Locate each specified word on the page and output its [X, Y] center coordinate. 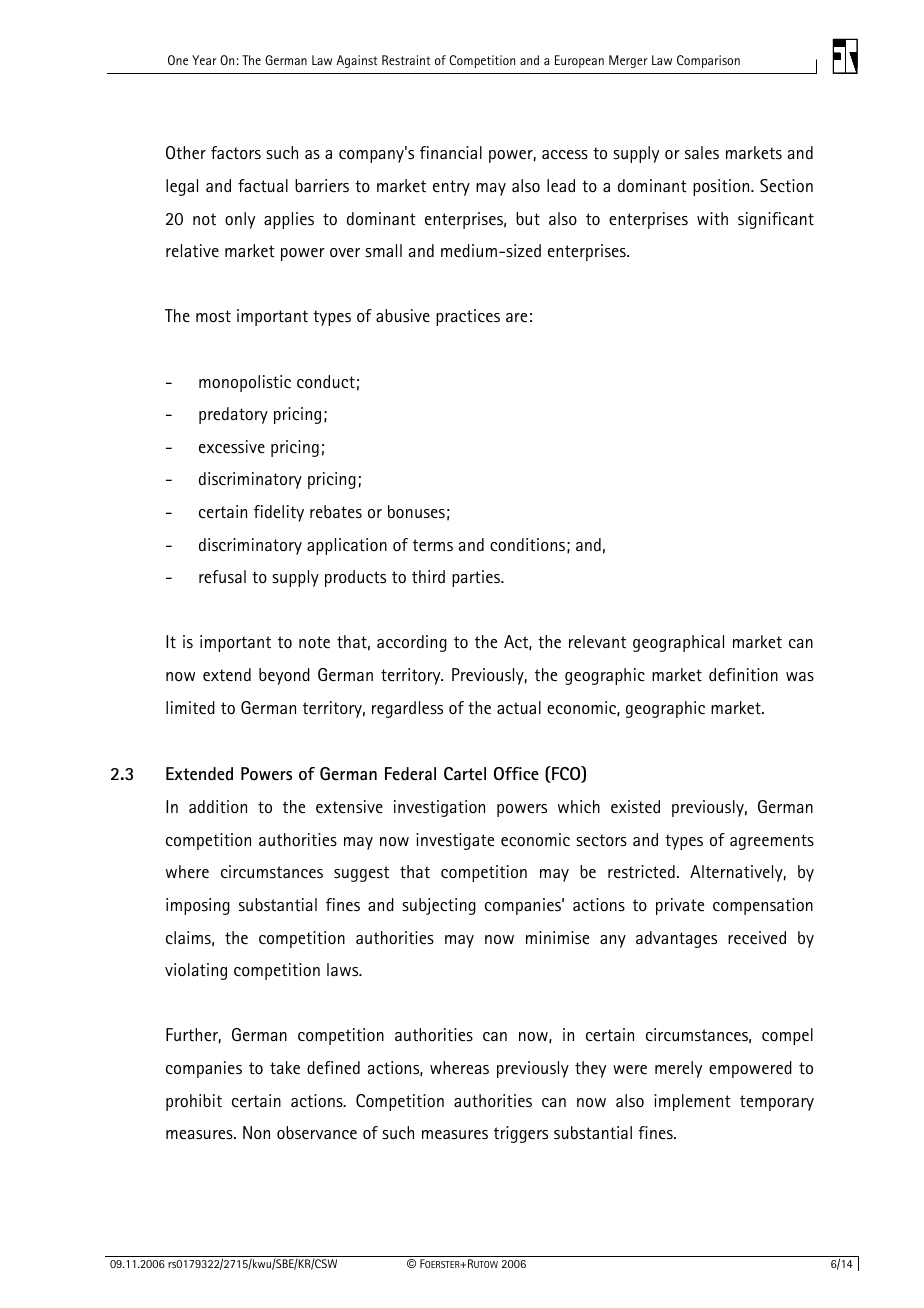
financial [451, 152]
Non [256, 1132]
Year [204, 60]
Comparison [708, 61]
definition [743, 674]
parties [477, 578]
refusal [222, 576]
